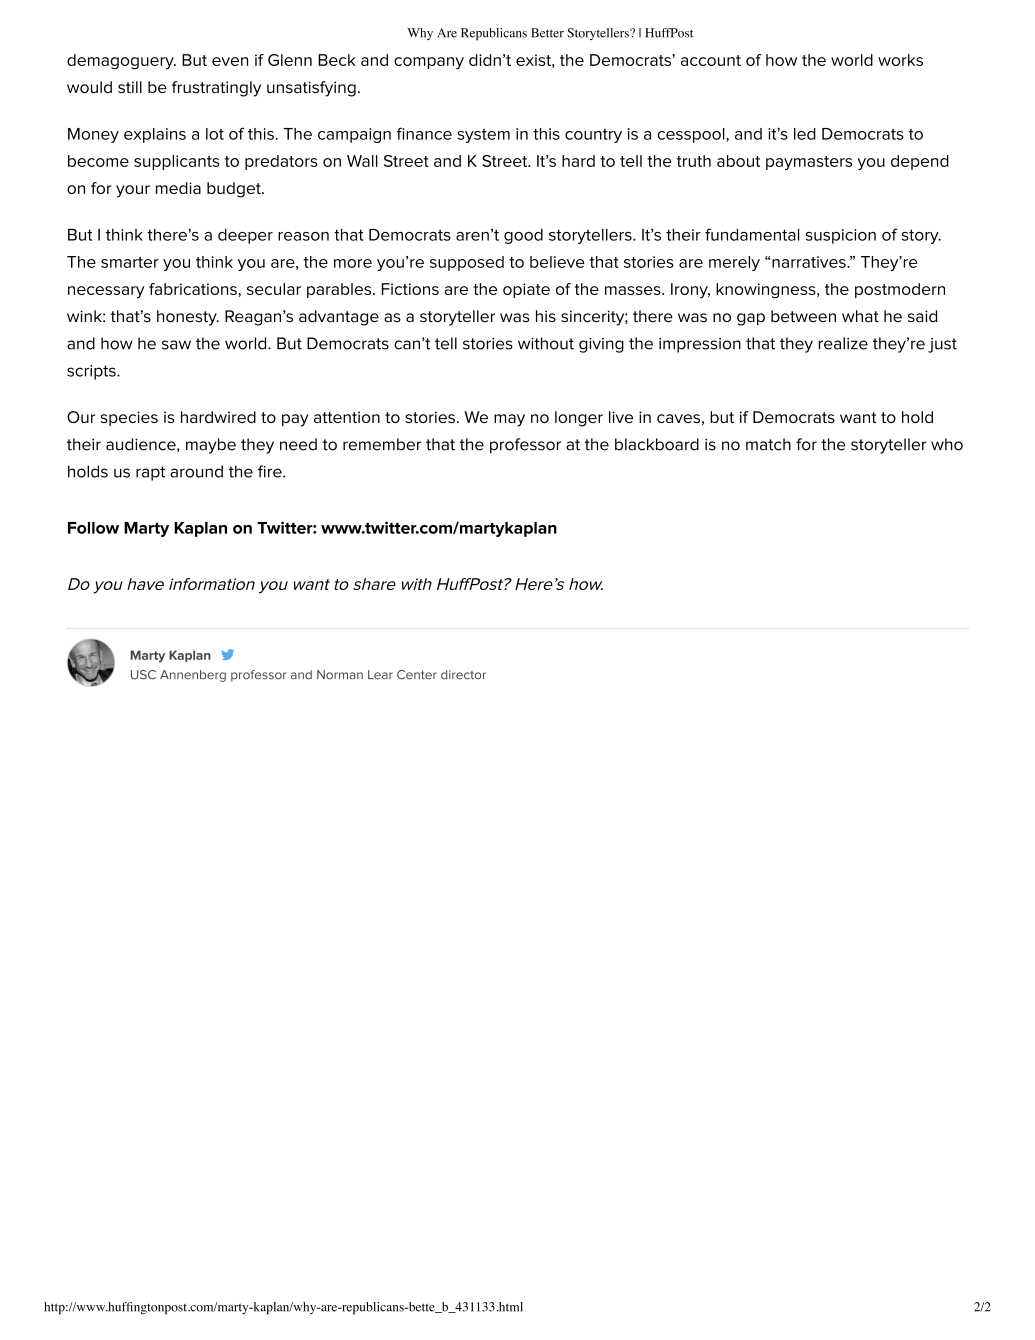  I want to click on realize, so click(843, 343).
